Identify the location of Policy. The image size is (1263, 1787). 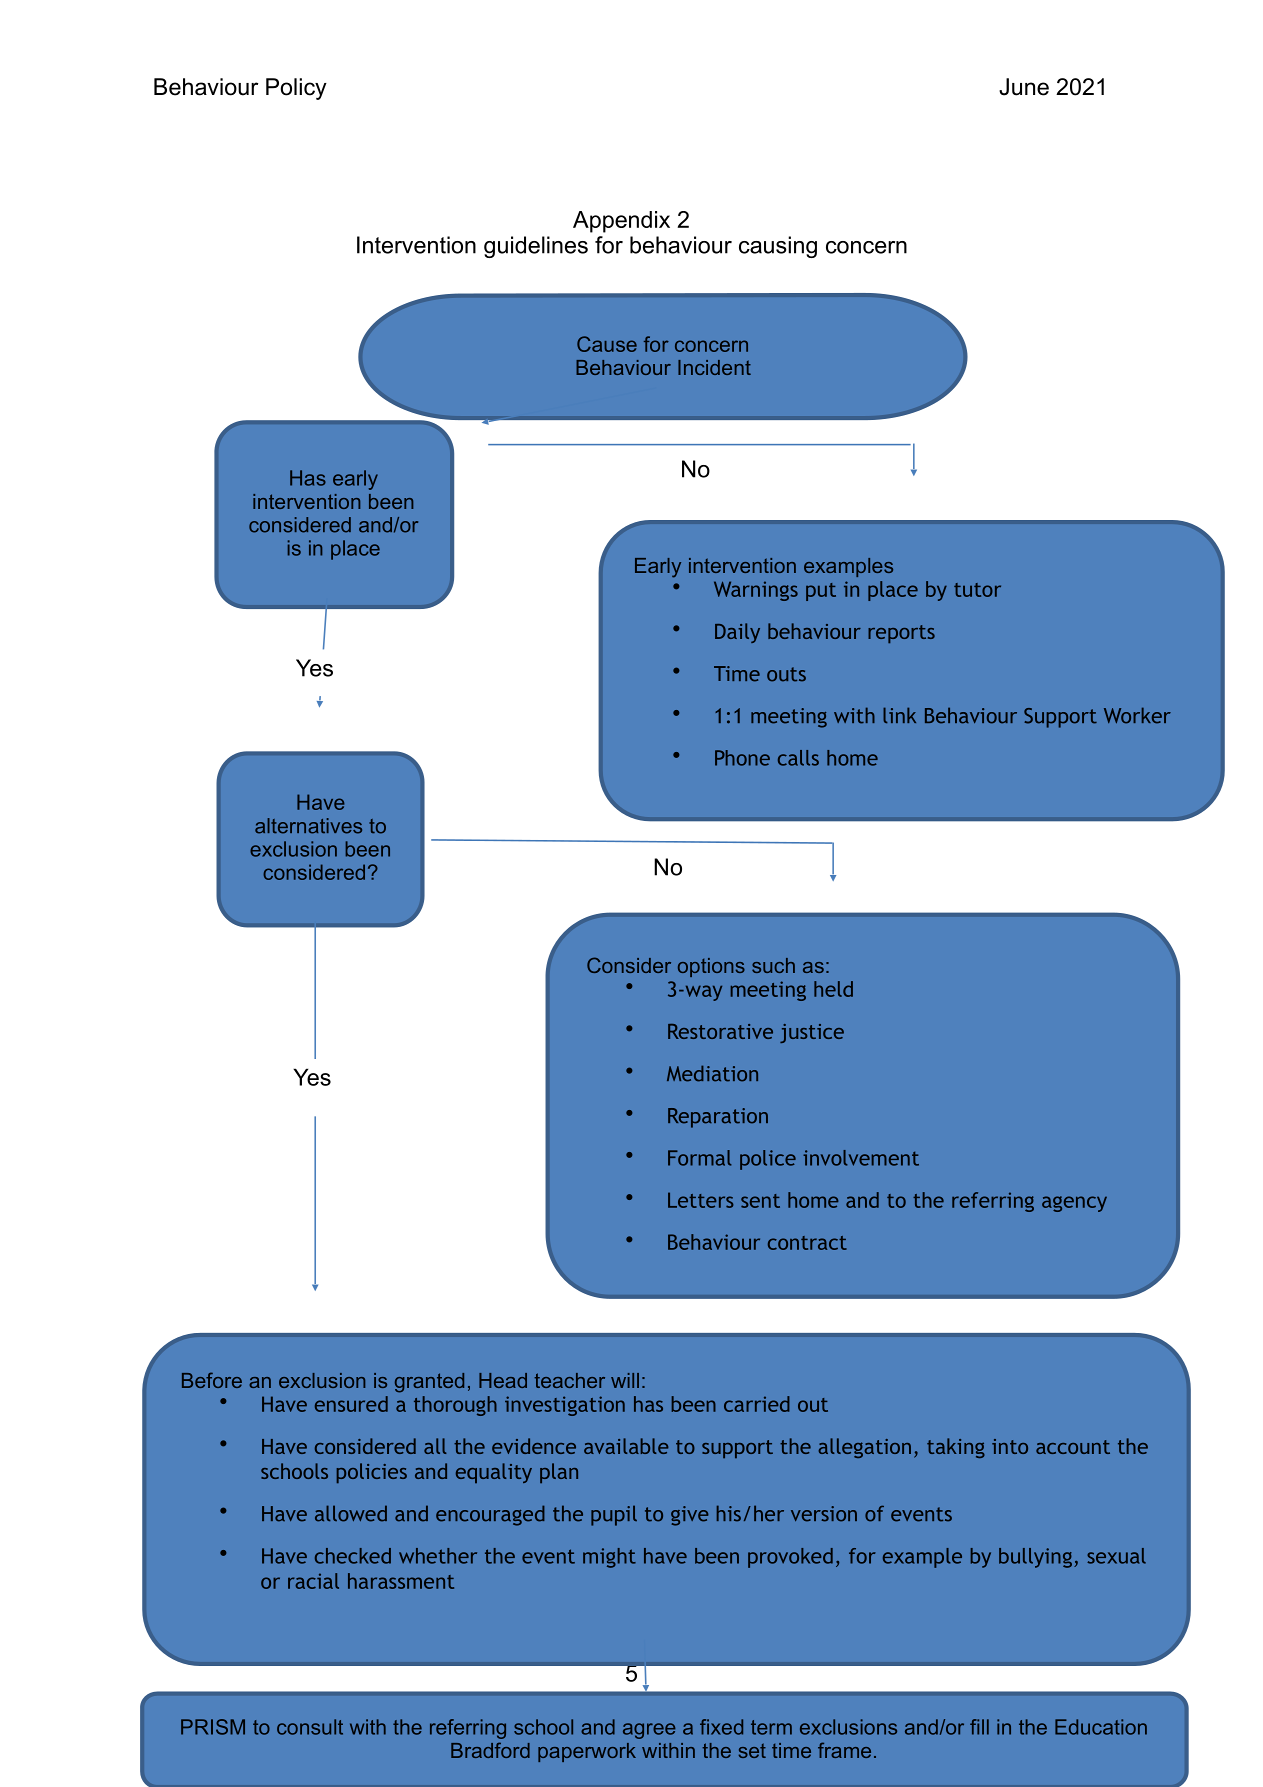
(296, 89).
